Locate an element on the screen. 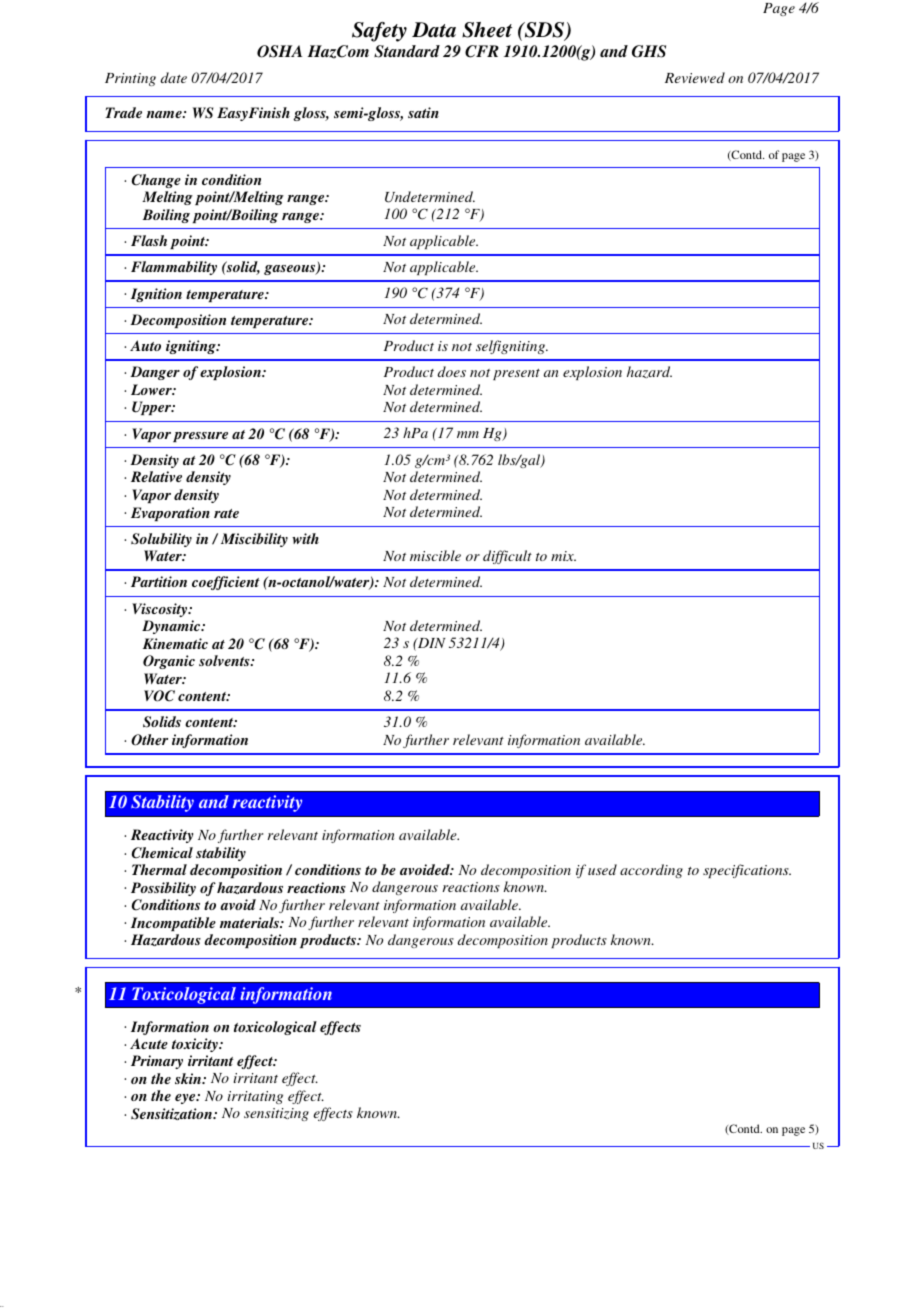 Image resolution: width=924 pixels, height=1308 pixels. miscible is located at coordinates (435, 555).
